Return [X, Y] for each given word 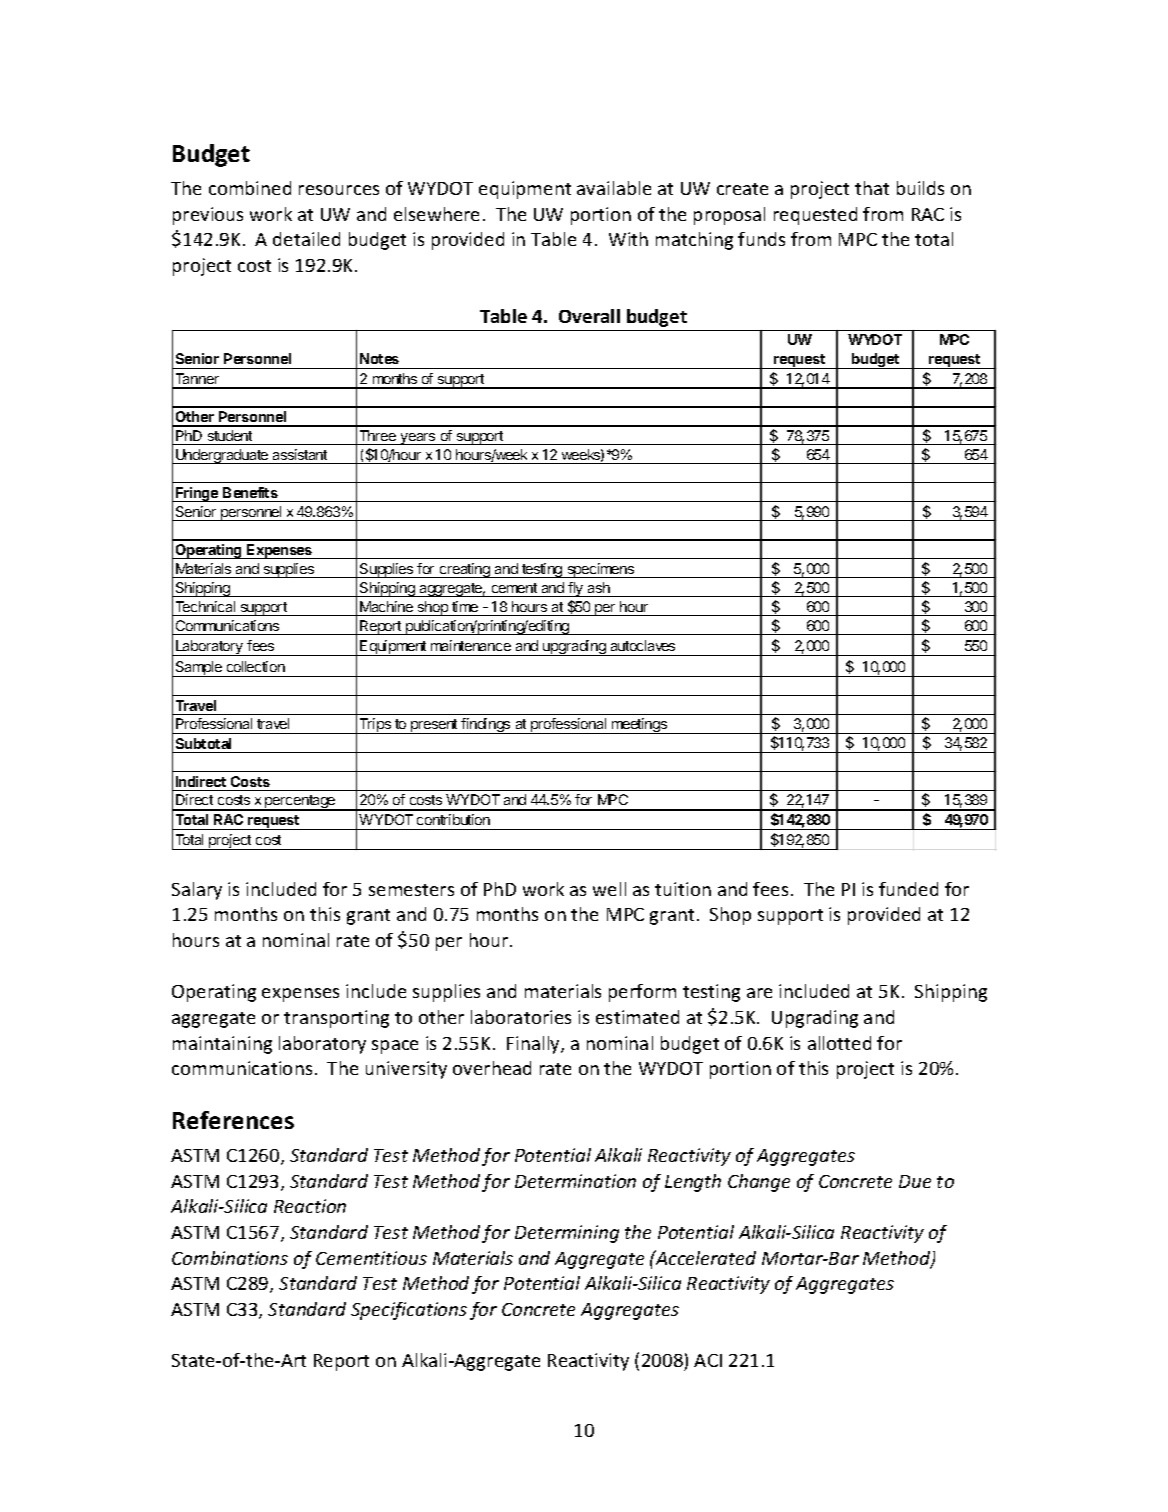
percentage [300, 803]
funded [908, 889]
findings [486, 726]
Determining [567, 1234]
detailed [306, 239]
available [614, 188]
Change [759, 1183]
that [872, 188]
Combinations [230, 1258]
